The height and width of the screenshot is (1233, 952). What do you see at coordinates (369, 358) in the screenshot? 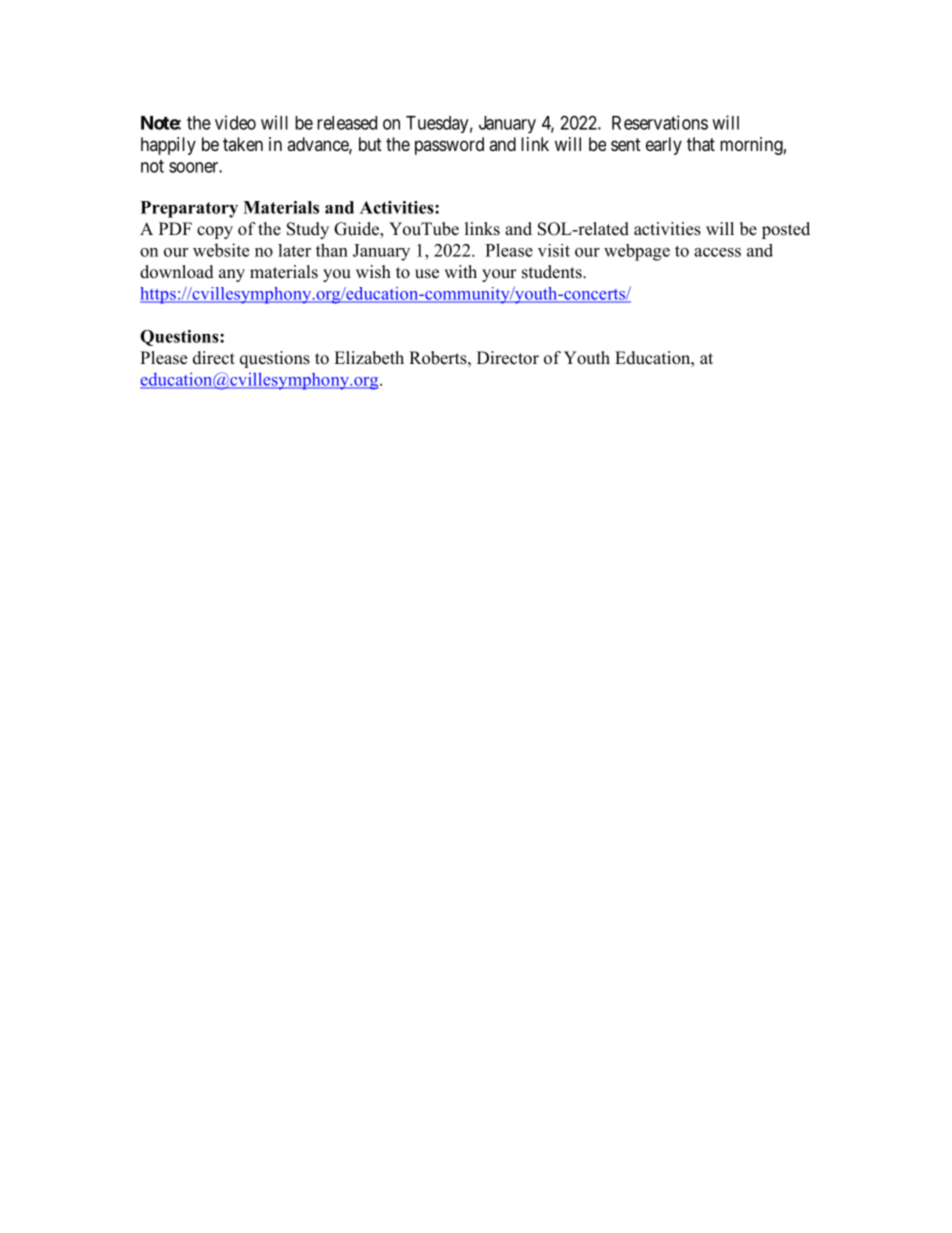
I see `Elizabeth` at bounding box center [369, 358].
